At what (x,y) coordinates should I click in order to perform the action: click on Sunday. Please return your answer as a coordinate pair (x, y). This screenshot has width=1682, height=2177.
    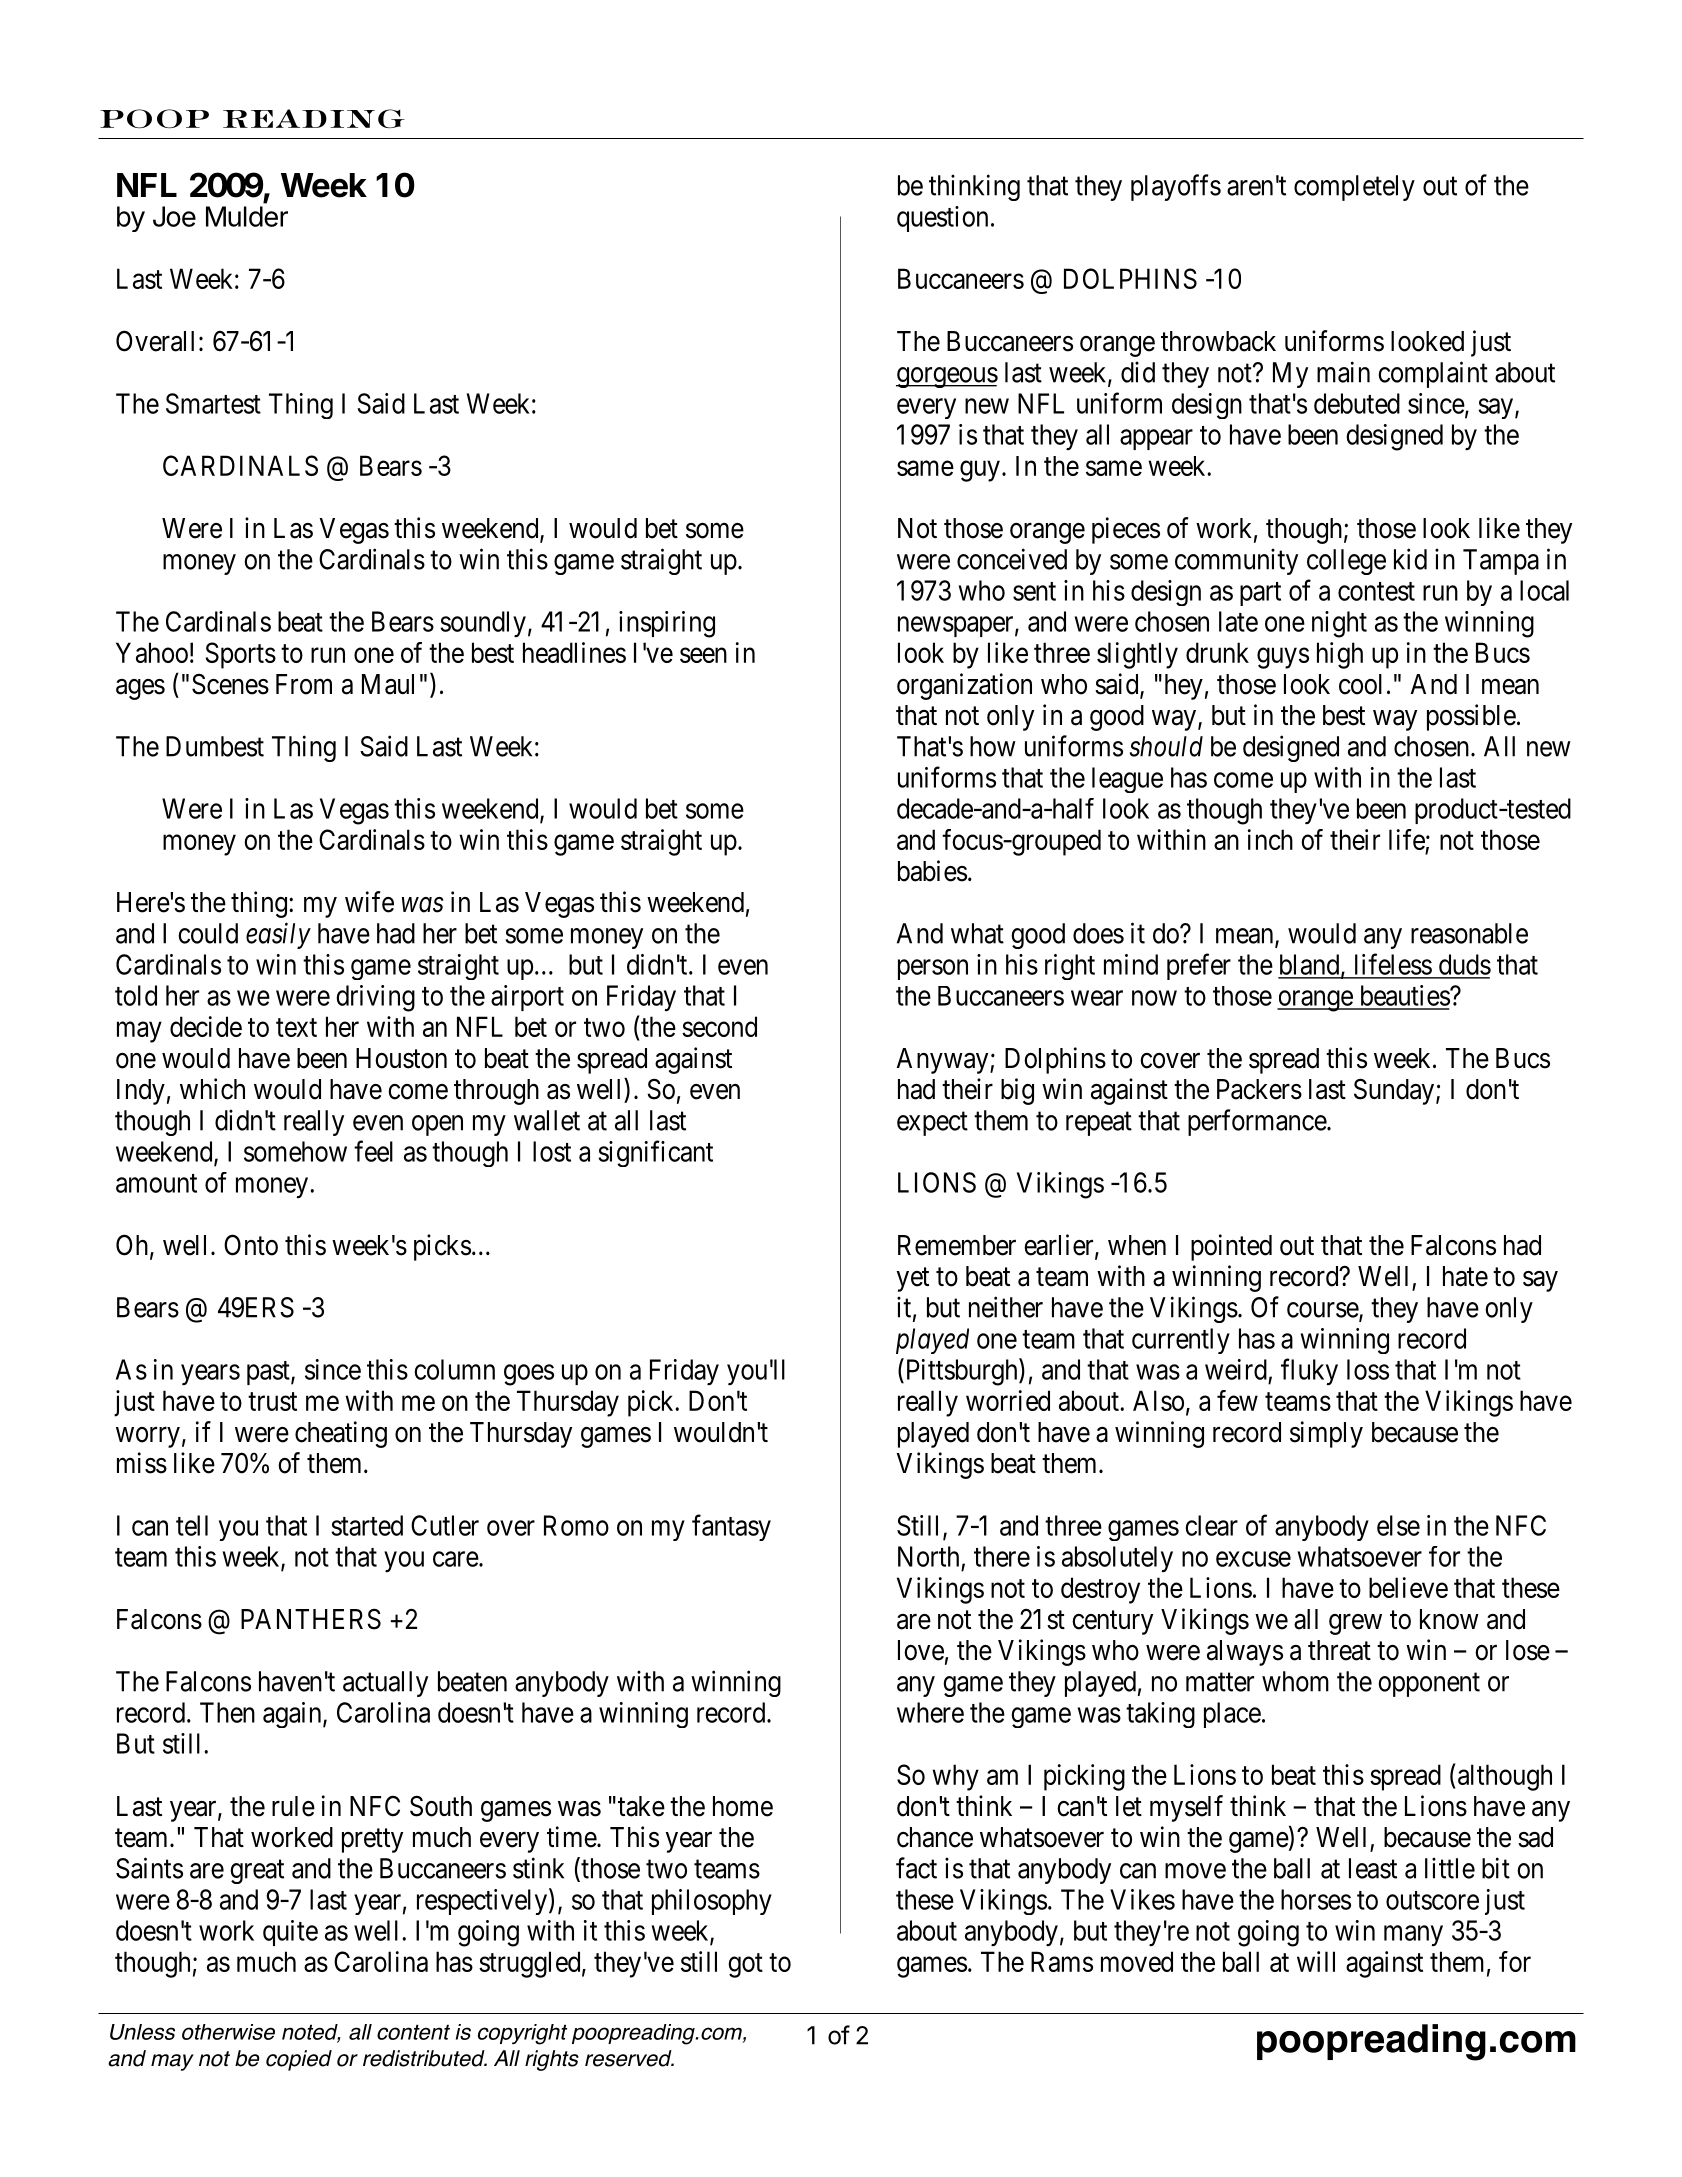
    Looking at the image, I should click on (1395, 1091).
